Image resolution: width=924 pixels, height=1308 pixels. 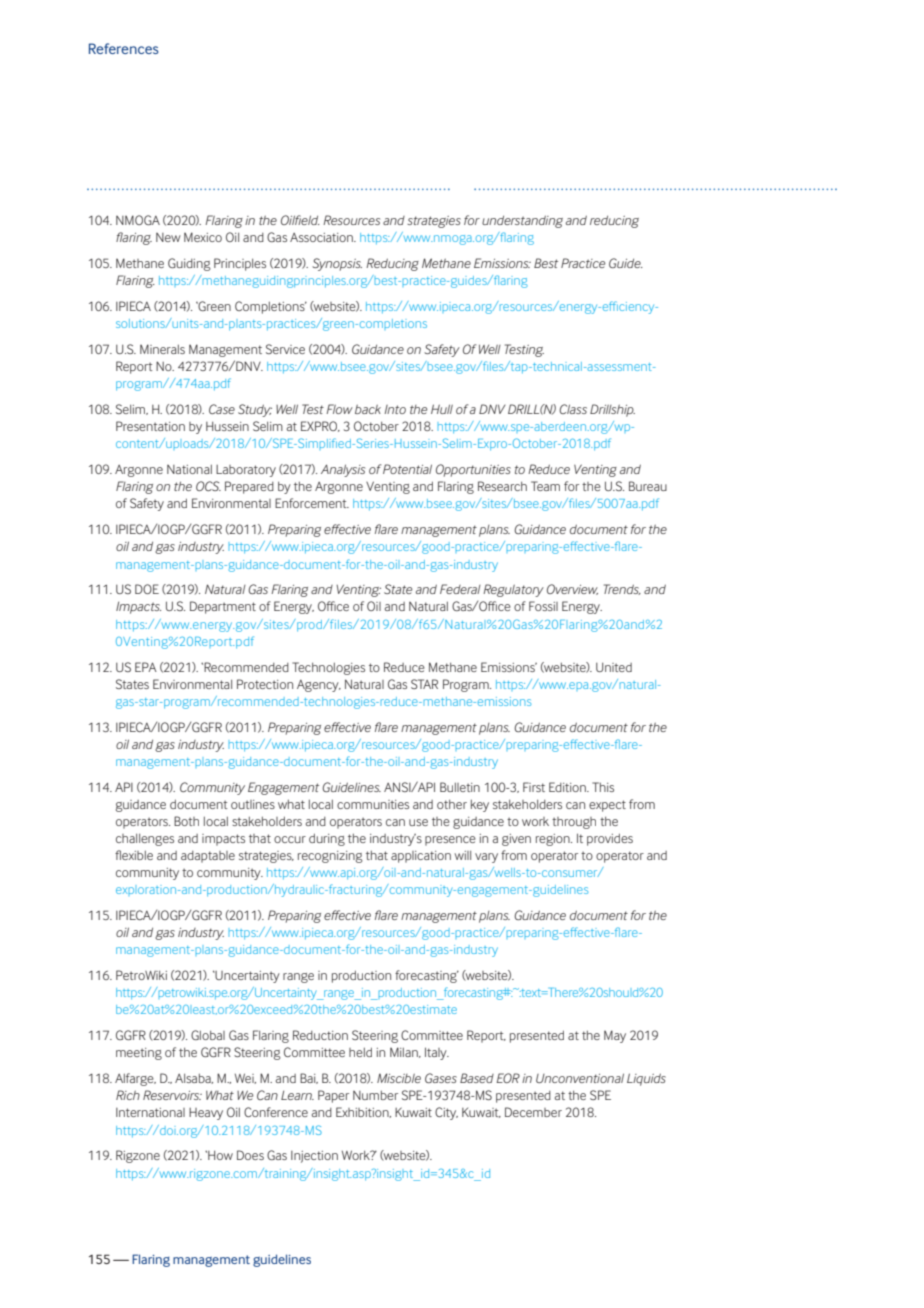 I want to click on Department, so click(x=223, y=607).
